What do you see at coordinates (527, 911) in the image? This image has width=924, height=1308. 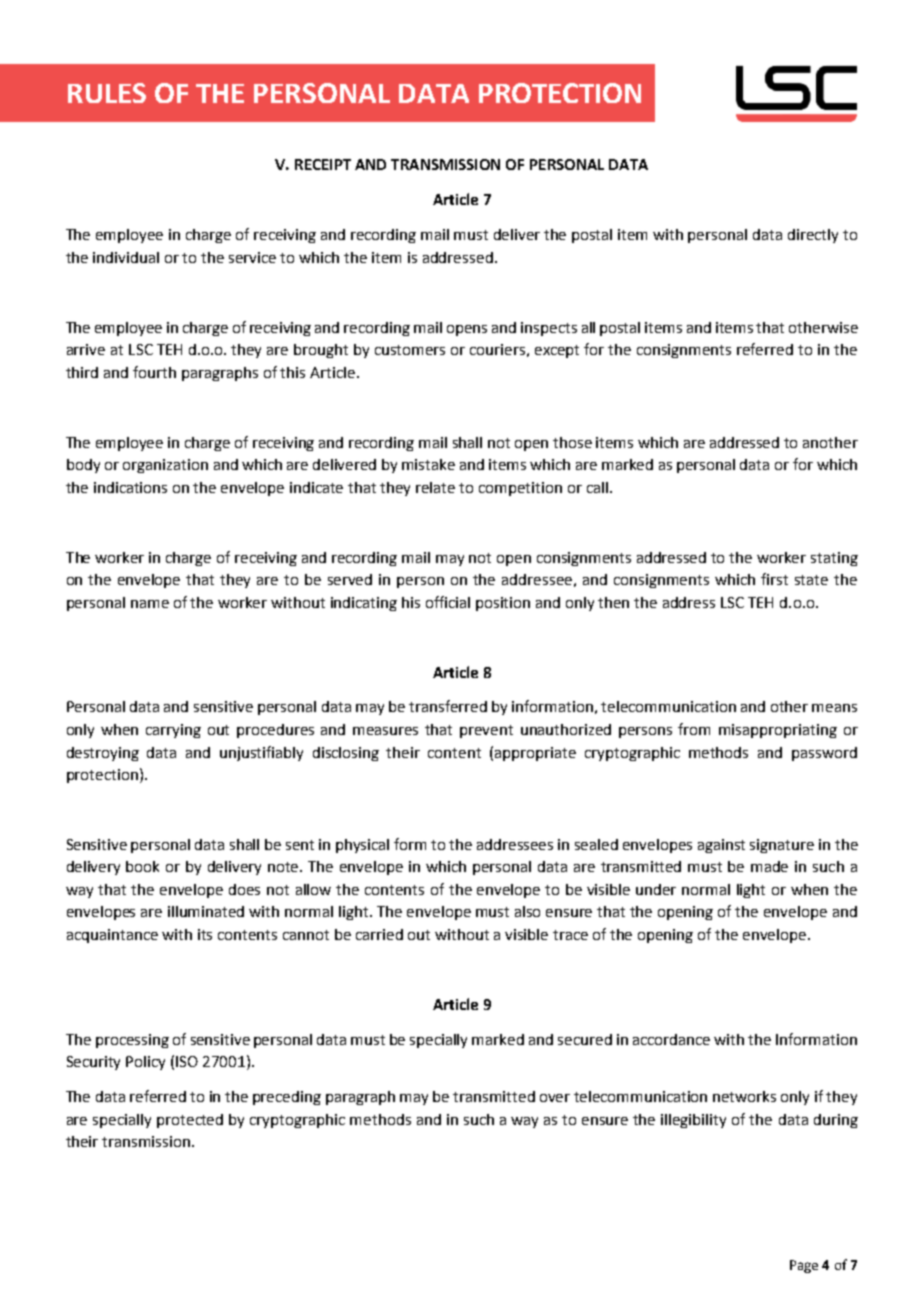 I see `also` at bounding box center [527, 911].
